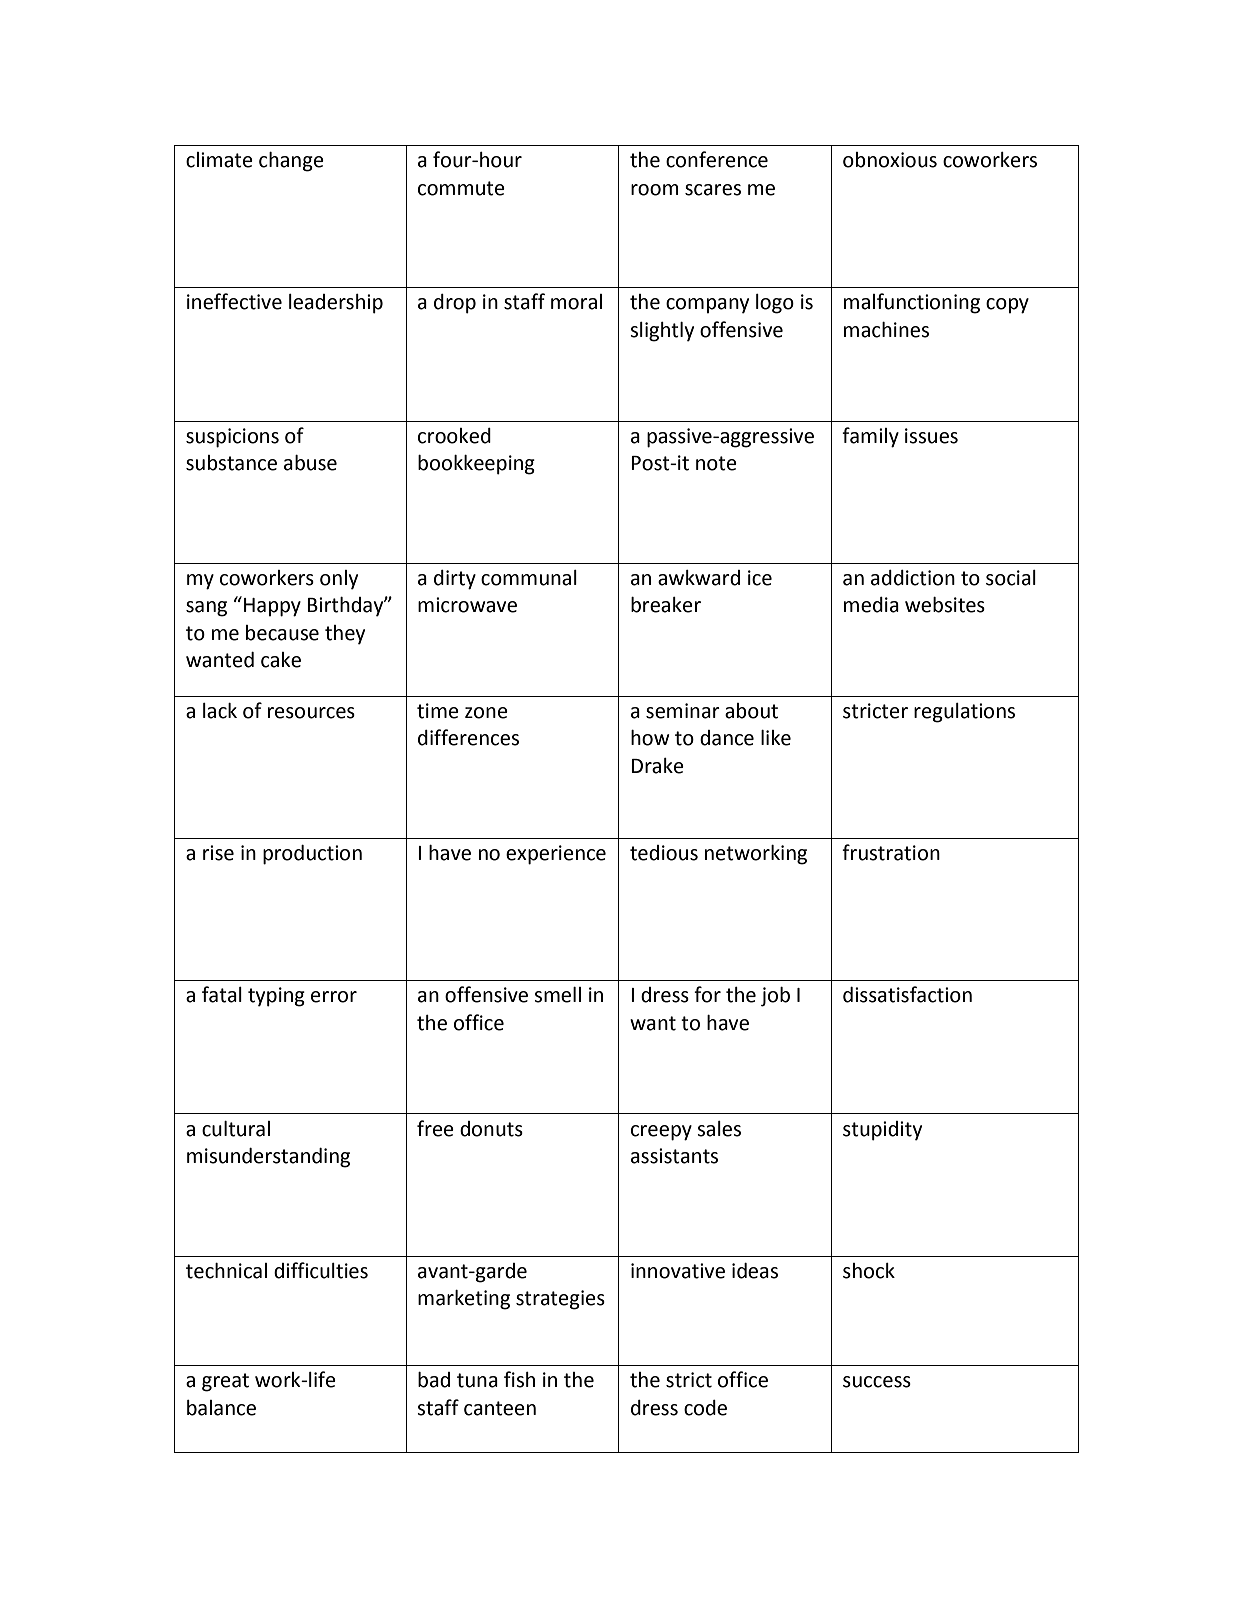  I want to click on room, so click(655, 190).
